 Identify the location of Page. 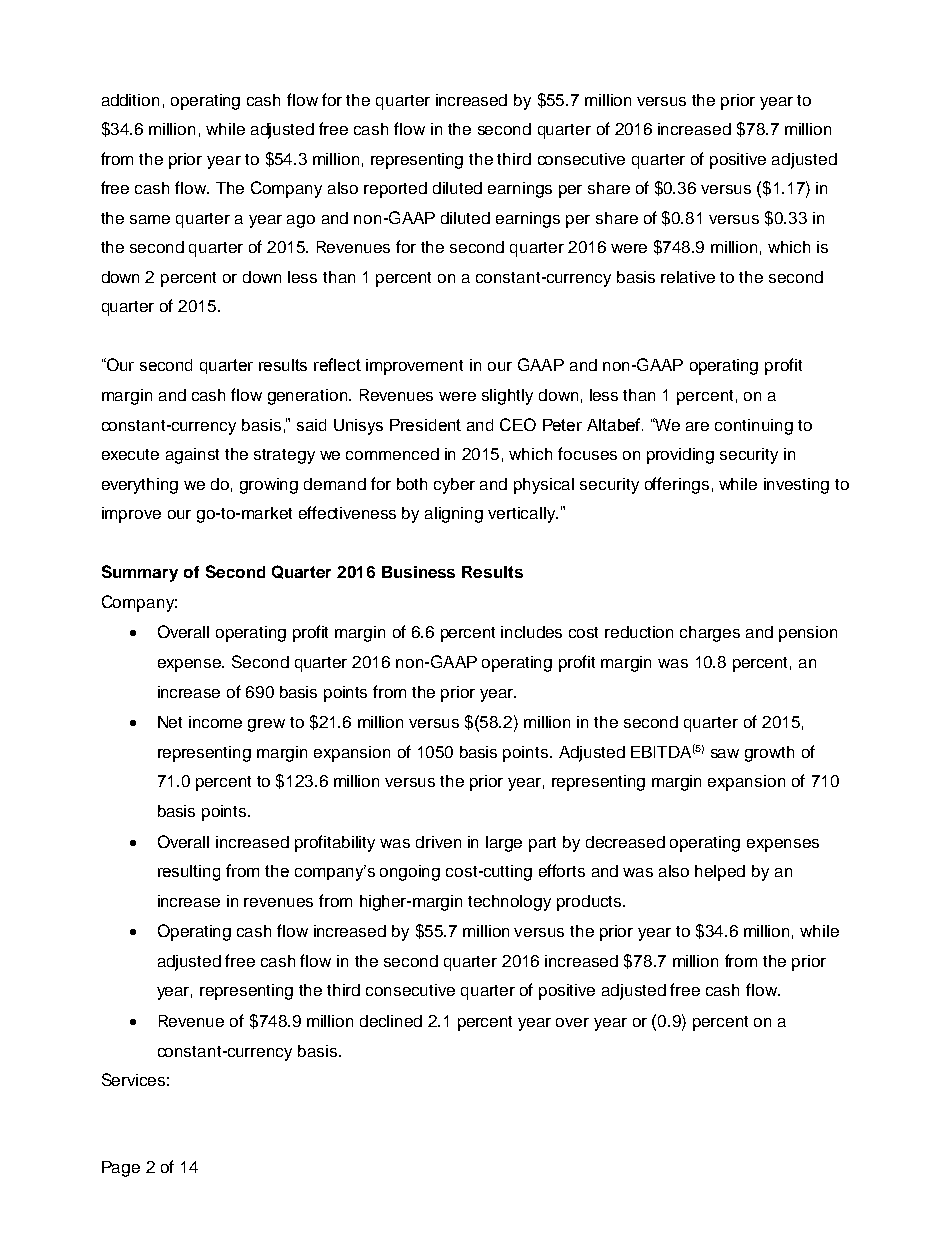
(121, 1169).
